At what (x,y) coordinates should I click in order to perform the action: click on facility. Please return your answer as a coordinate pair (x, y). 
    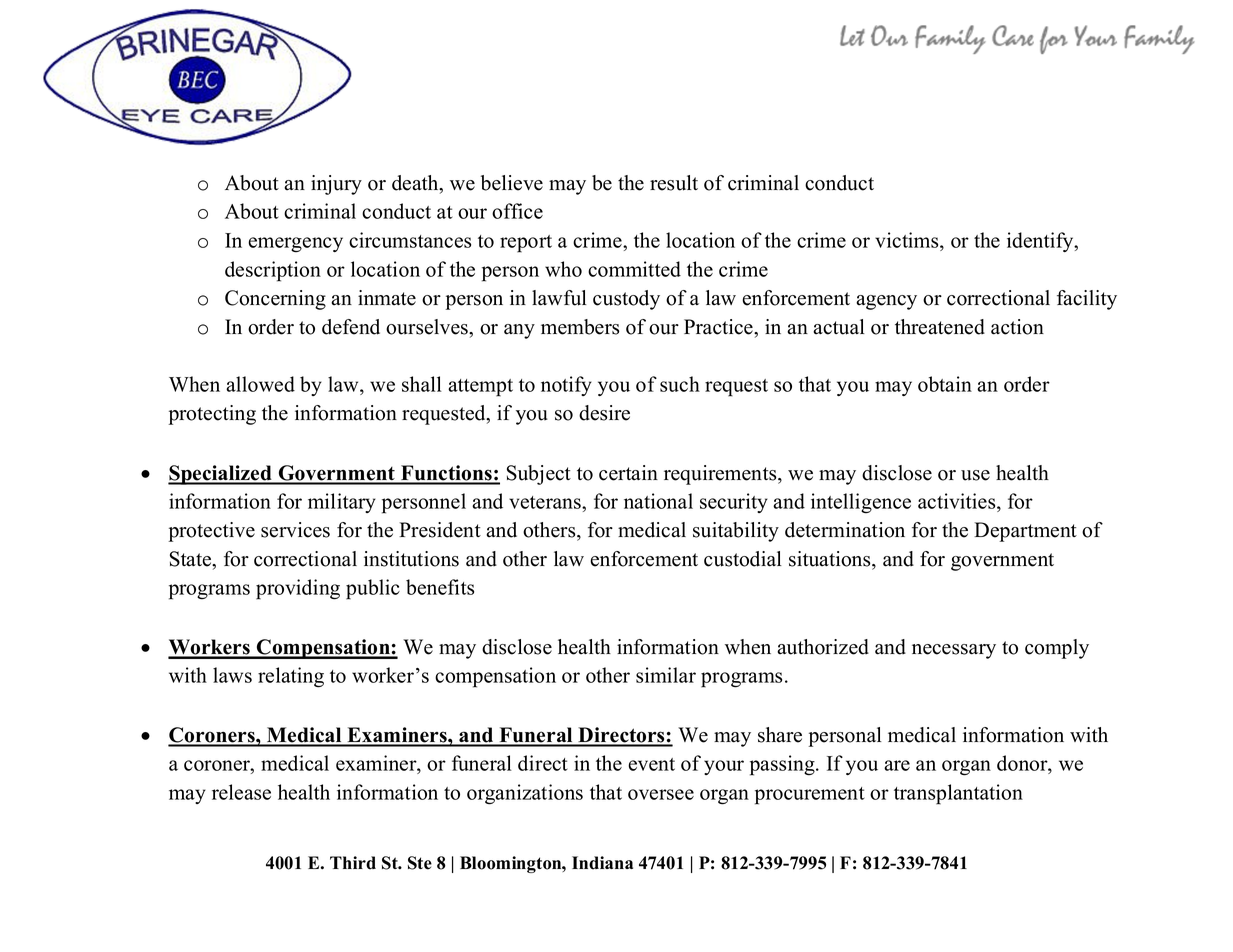
    Looking at the image, I should click on (1087, 300).
